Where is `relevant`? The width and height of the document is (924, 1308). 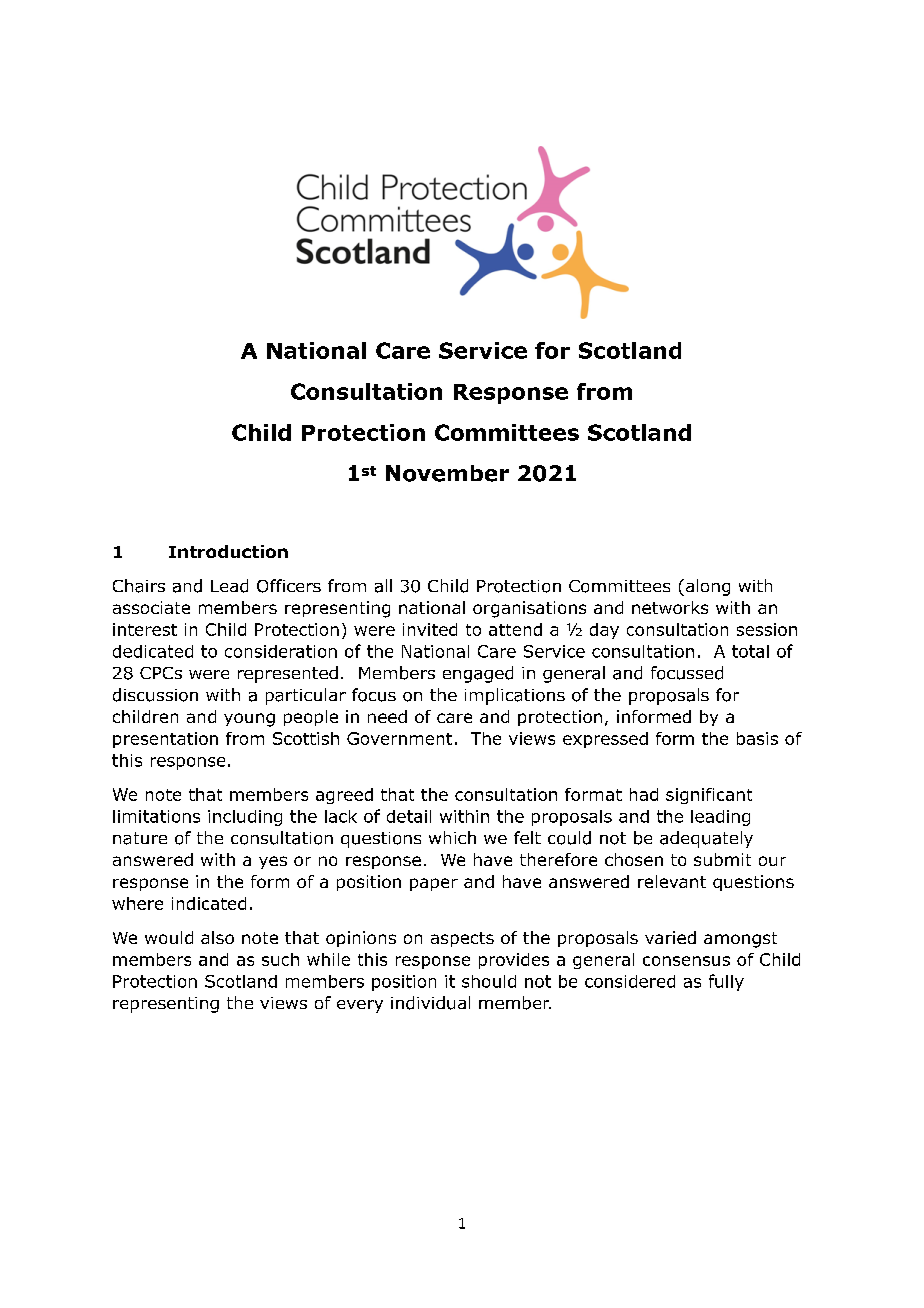 relevant is located at coordinates (672, 881).
